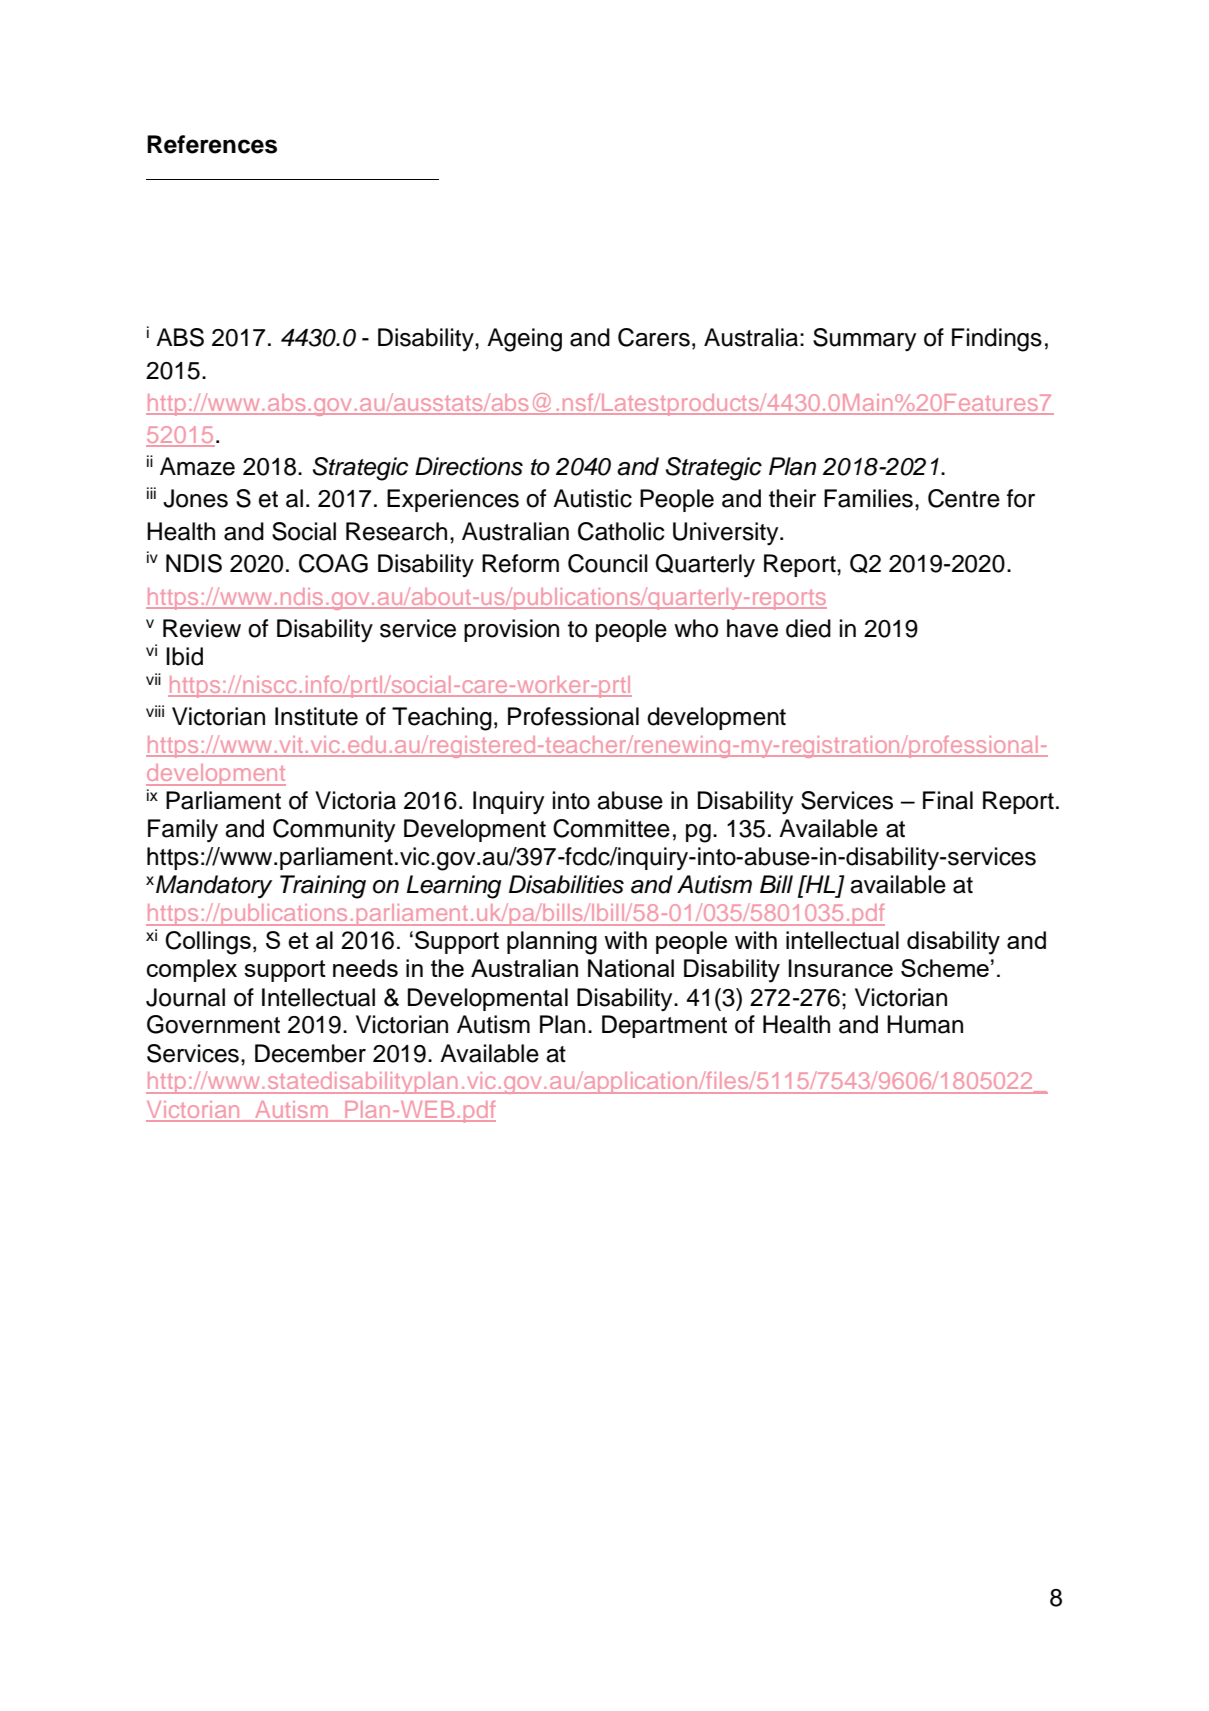 The image size is (1209, 1711). I want to click on Autistic, so click(592, 498).
